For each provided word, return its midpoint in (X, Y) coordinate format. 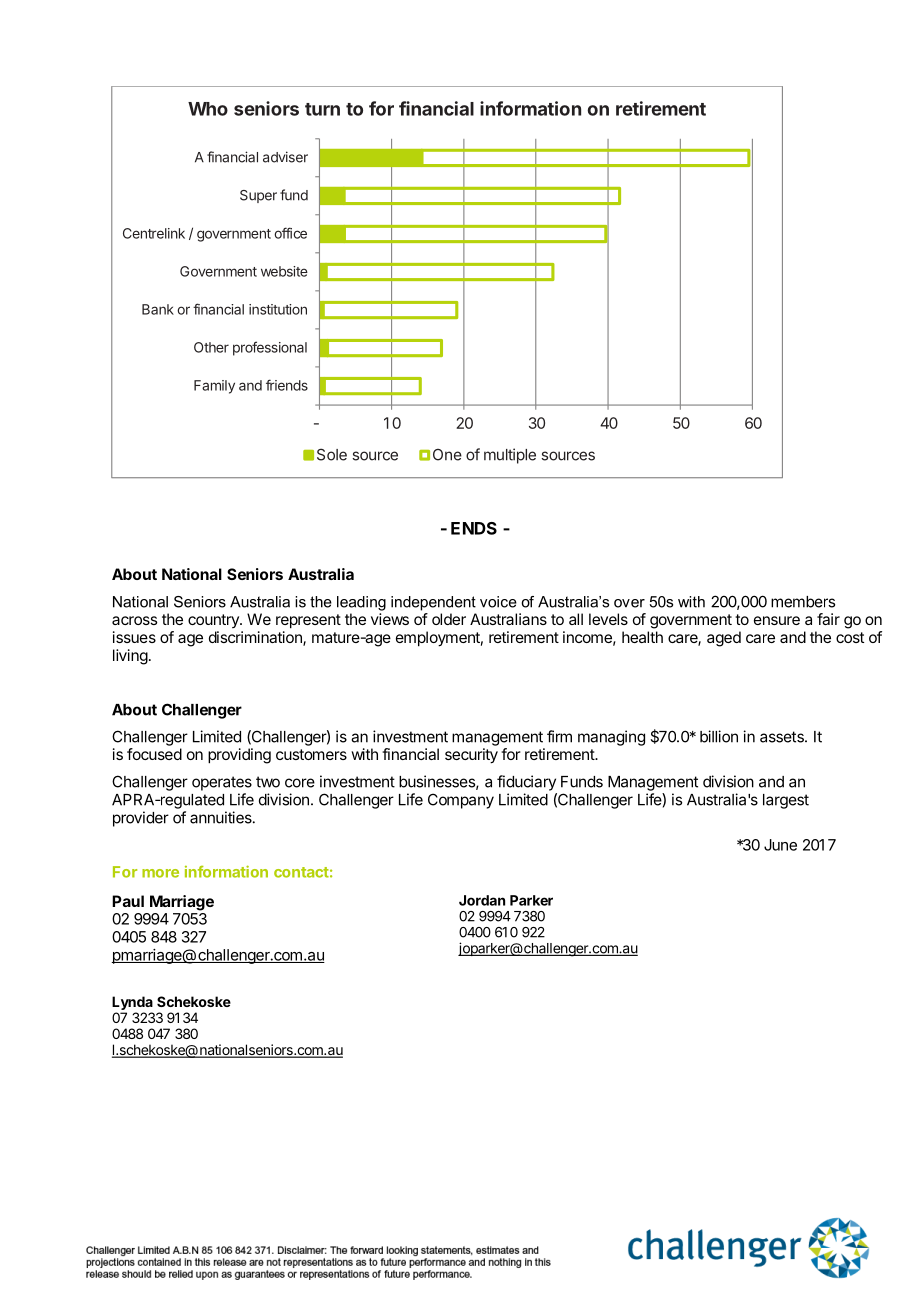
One (447, 455)
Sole (332, 454)
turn (322, 109)
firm (559, 736)
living (130, 657)
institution (278, 309)
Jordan (482, 900)
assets (783, 737)
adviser (285, 157)
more (160, 873)
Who (208, 109)
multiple (510, 456)
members (803, 602)
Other (211, 347)
